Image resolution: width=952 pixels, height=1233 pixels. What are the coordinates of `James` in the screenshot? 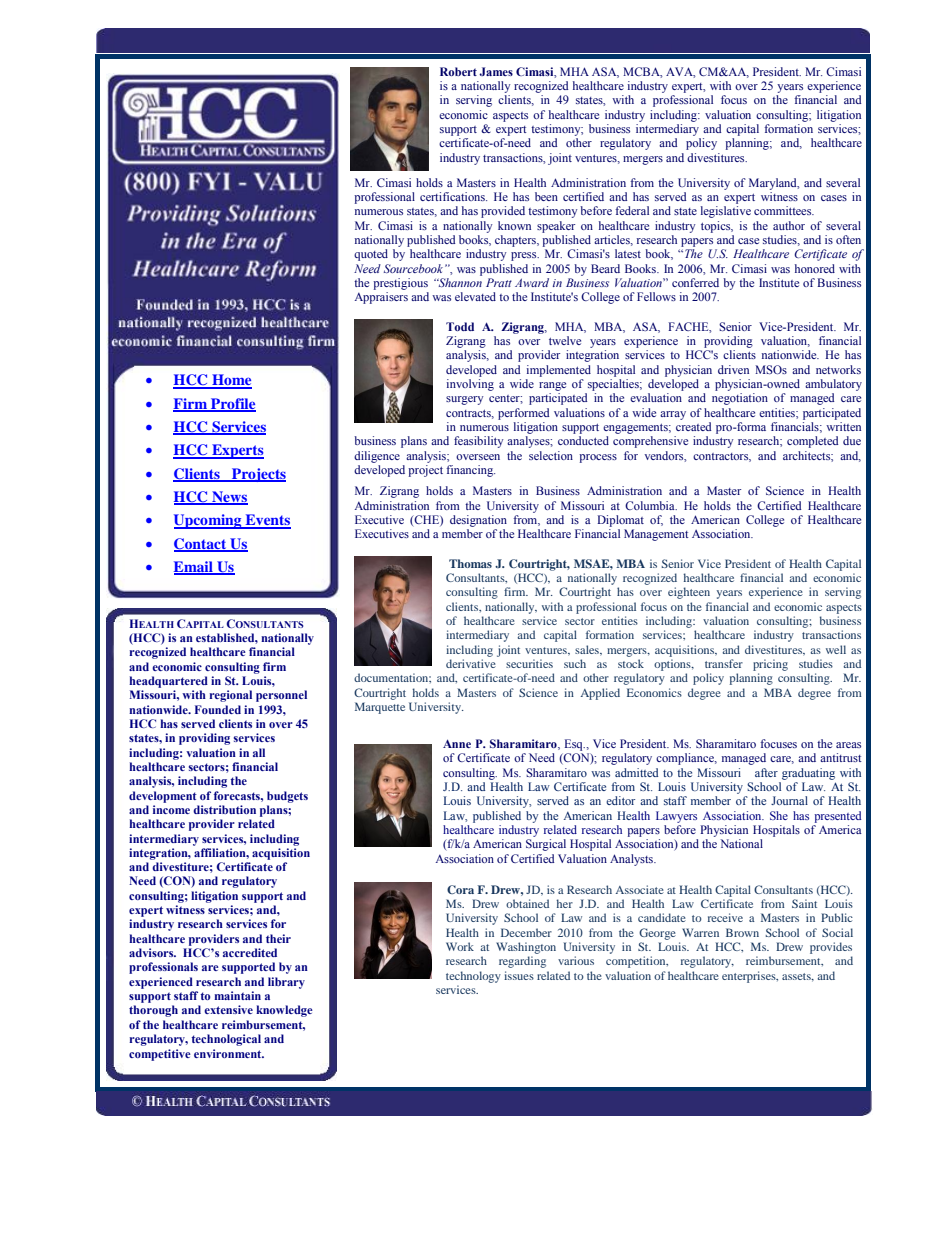 It's located at (496, 71).
